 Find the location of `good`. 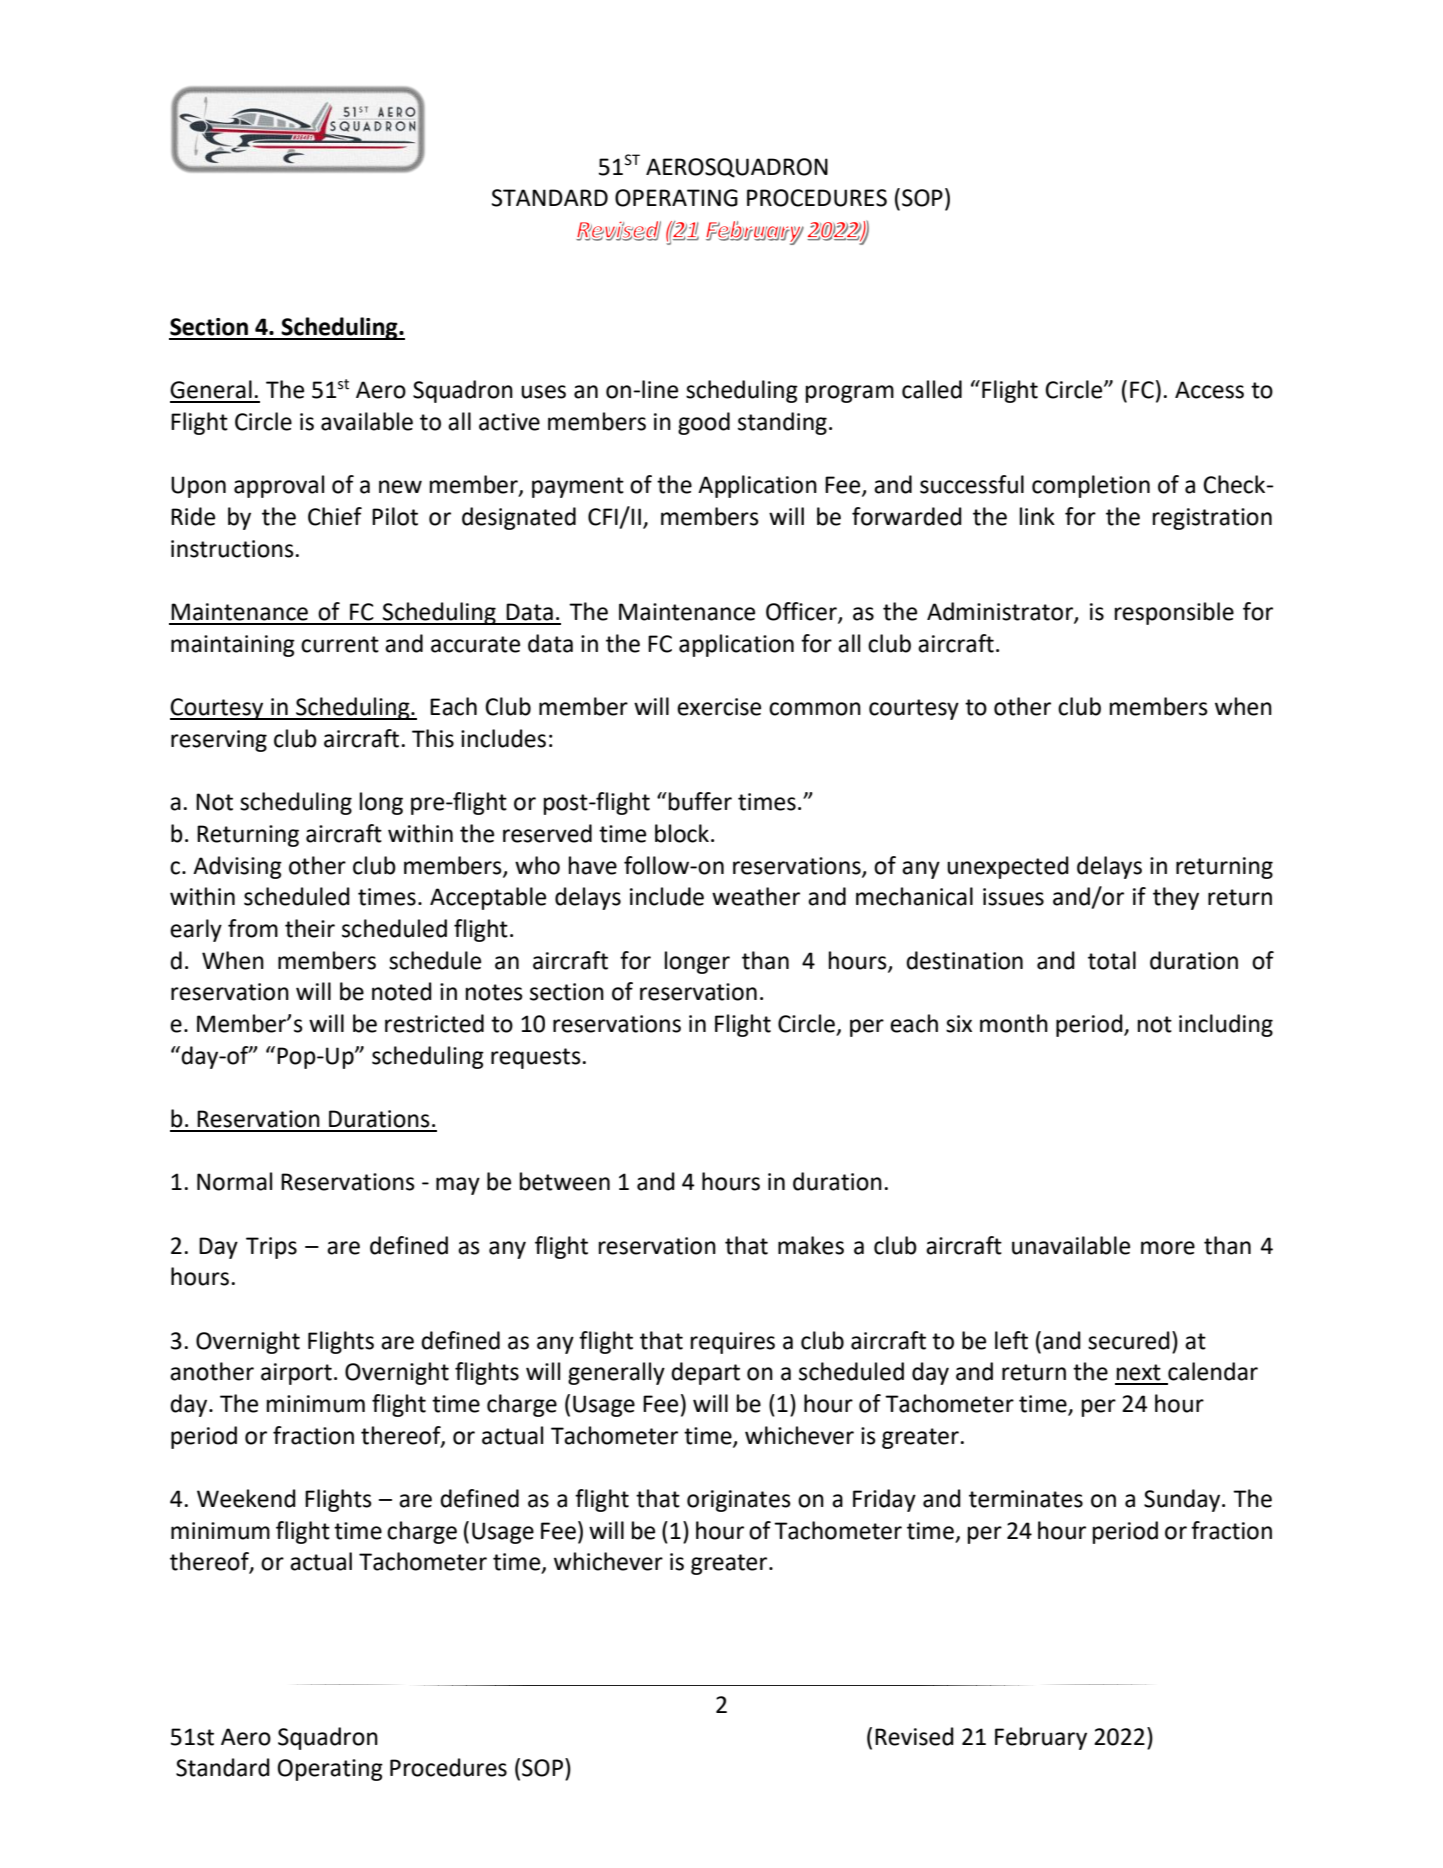

good is located at coordinates (704, 423).
